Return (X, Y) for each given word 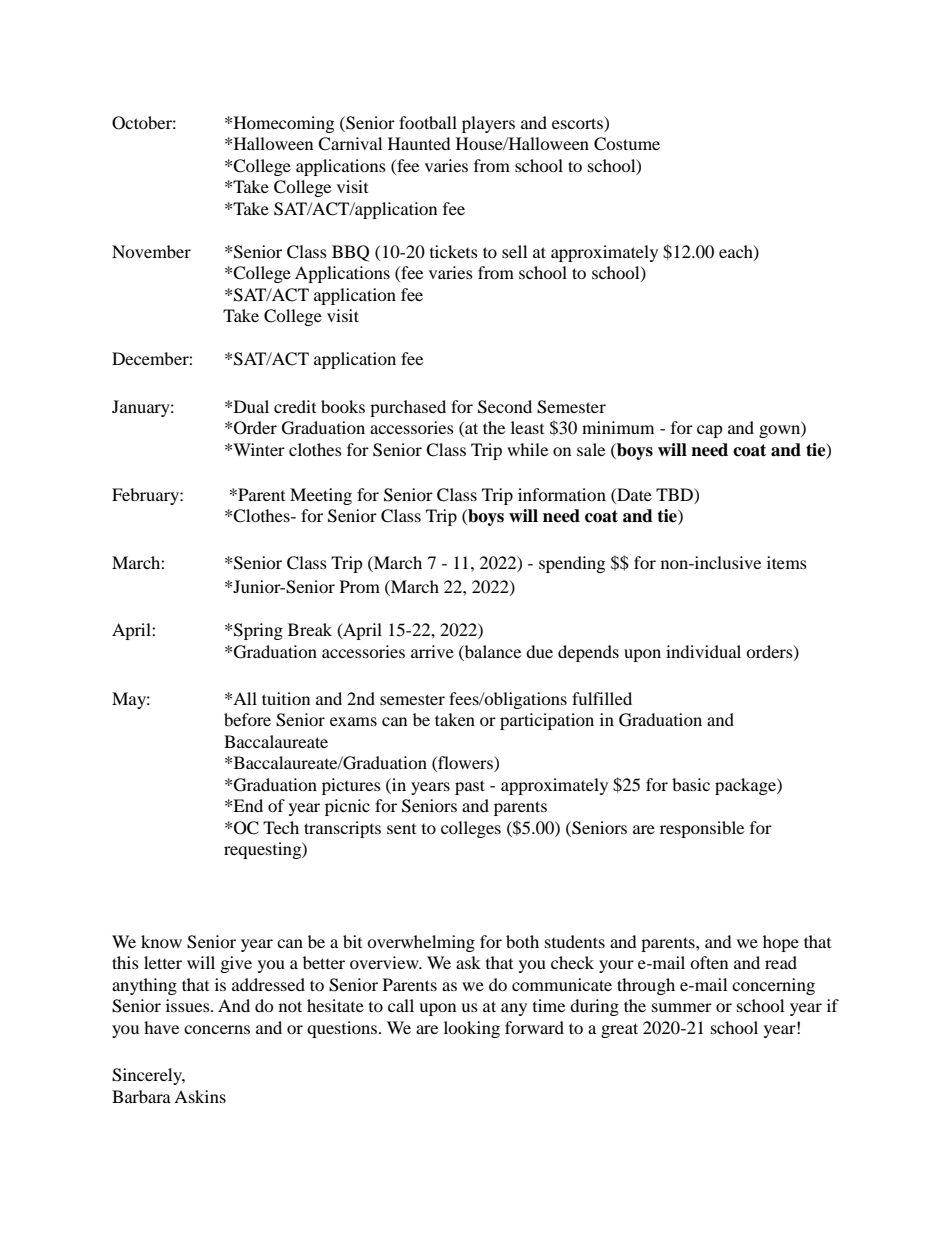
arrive (432, 651)
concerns (217, 1029)
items (787, 562)
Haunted (419, 143)
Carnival (350, 144)
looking (472, 1029)
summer (682, 1007)
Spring (258, 631)
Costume (627, 144)
